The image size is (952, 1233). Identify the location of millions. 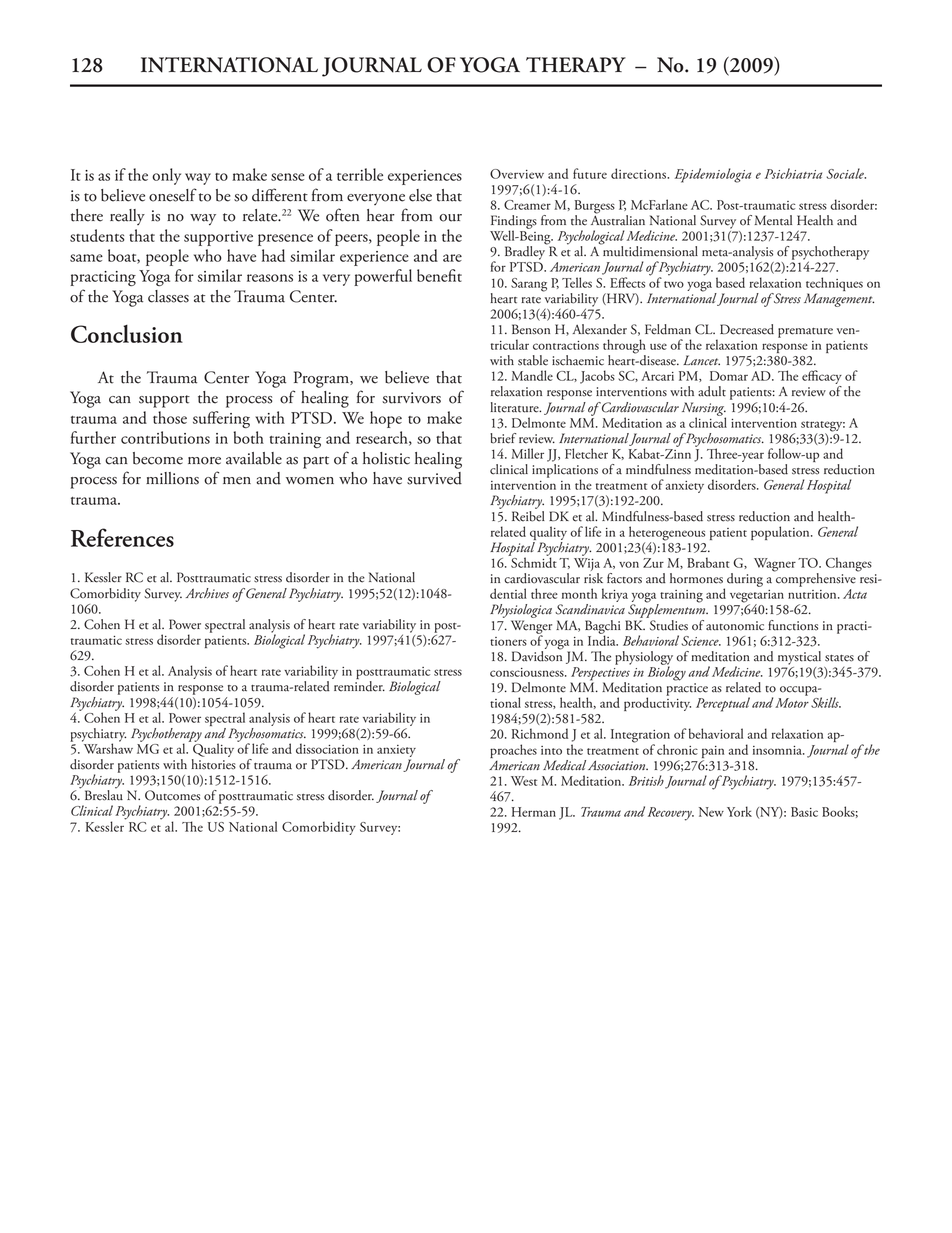
(172, 478).
